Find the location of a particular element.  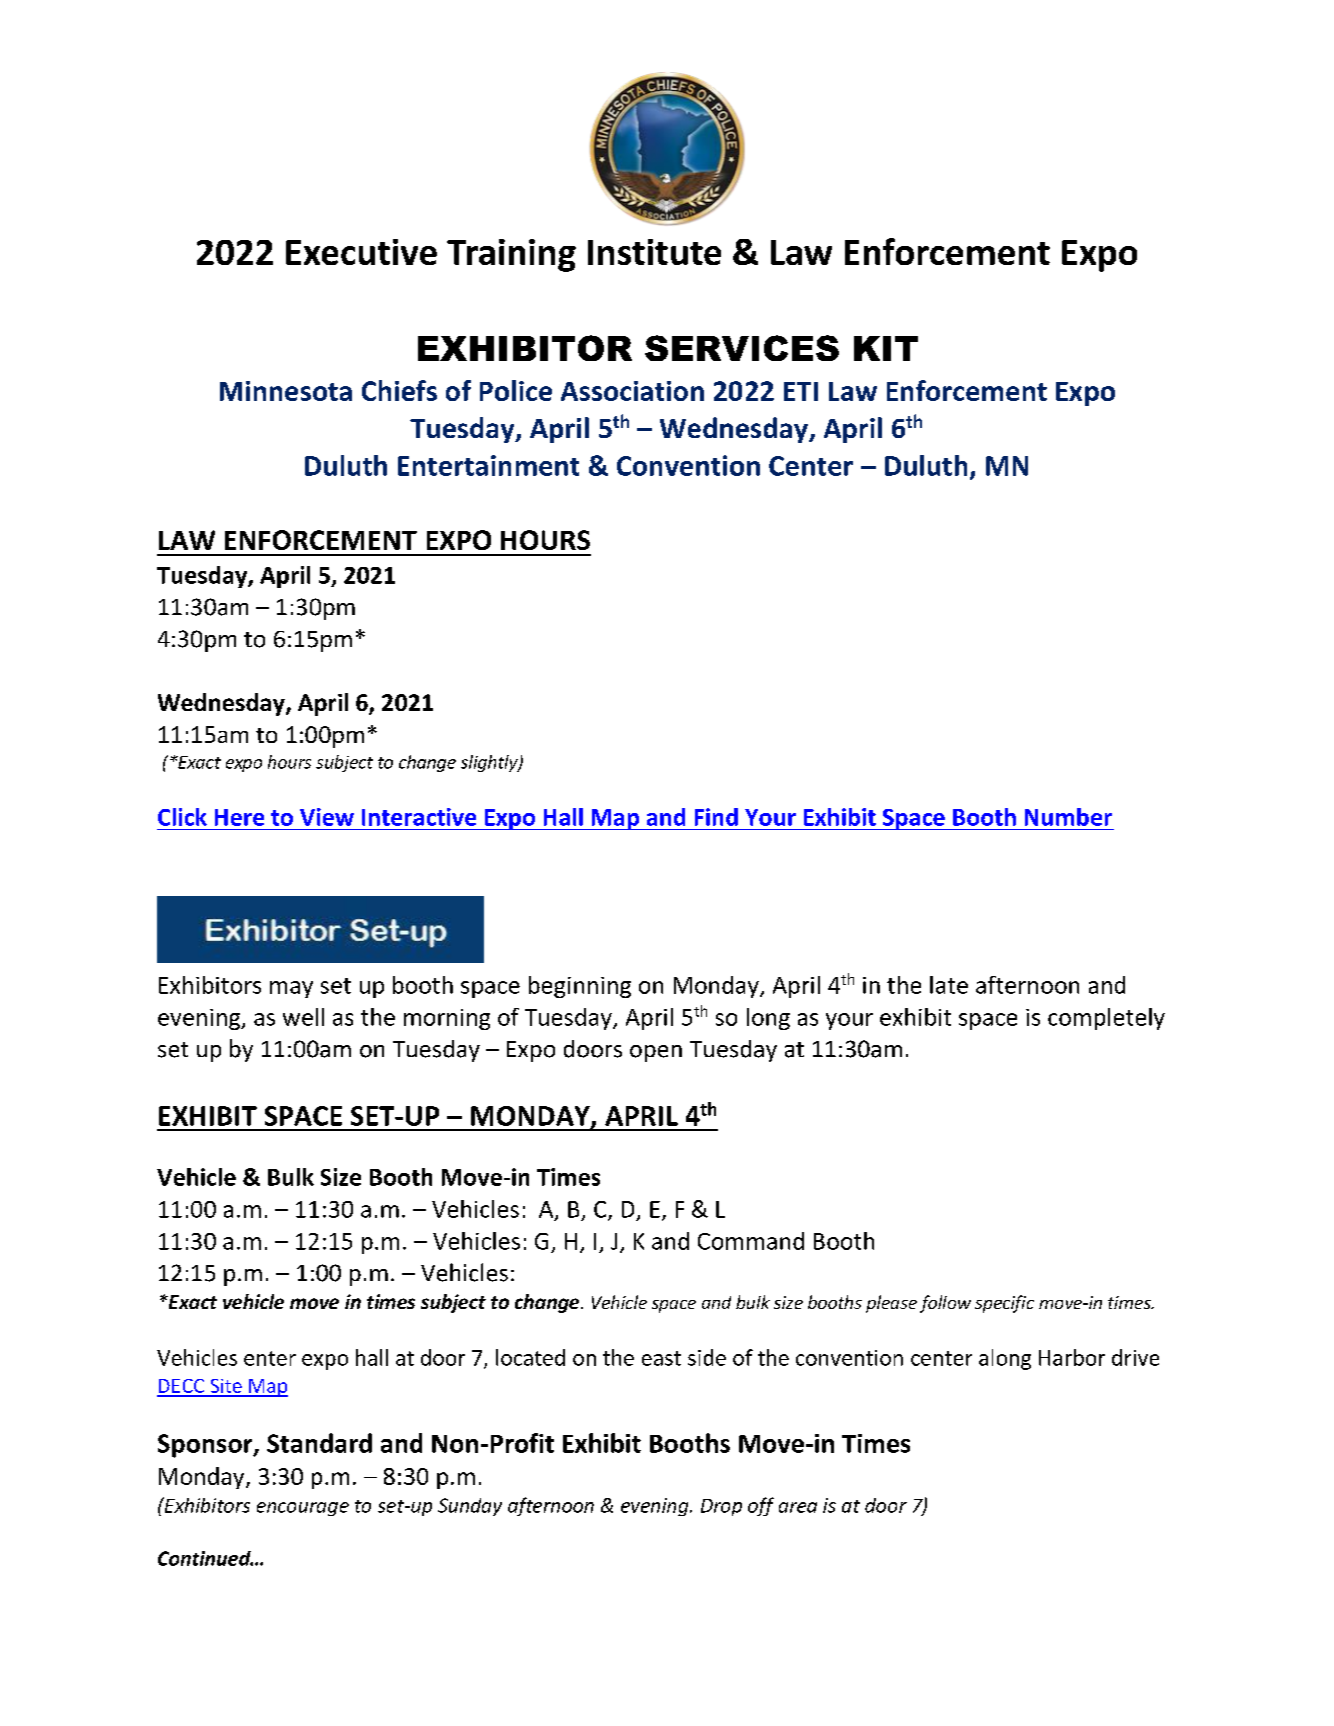

View is located at coordinates (327, 817).
